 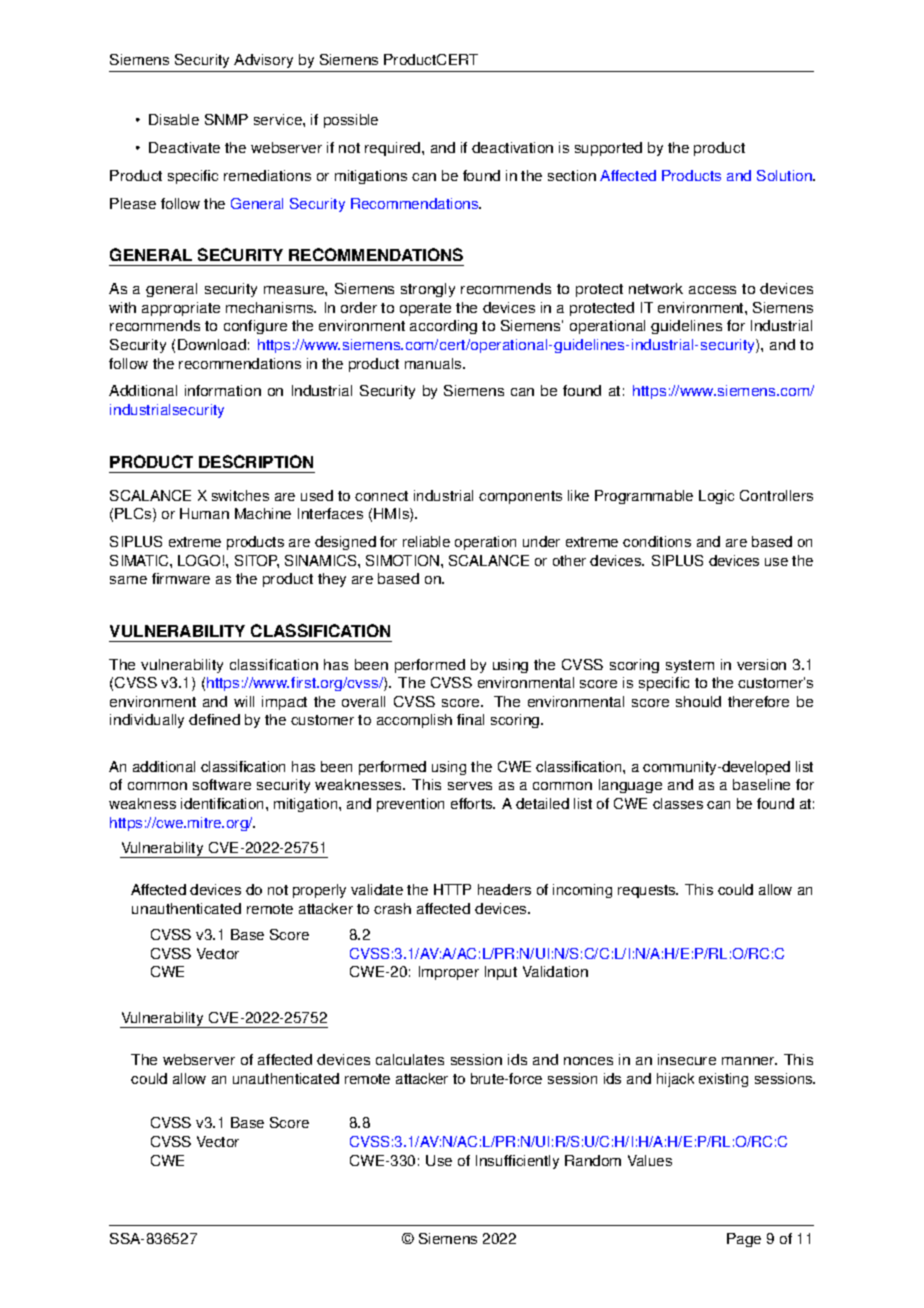 What do you see at coordinates (608, 149) in the document?
I see `supported` at bounding box center [608, 149].
